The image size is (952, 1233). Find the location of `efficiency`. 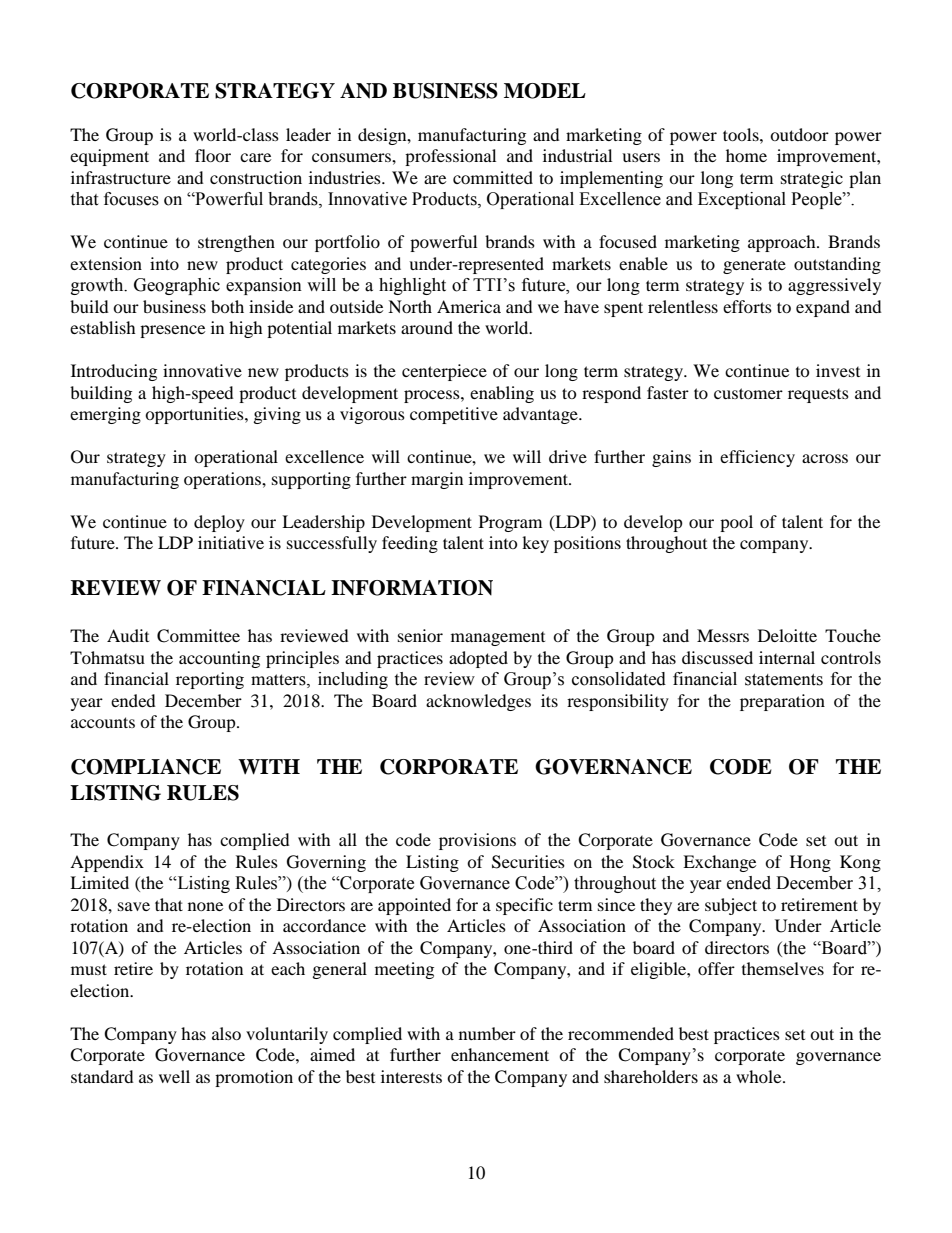

efficiency is located at coordinates (757, 458).
